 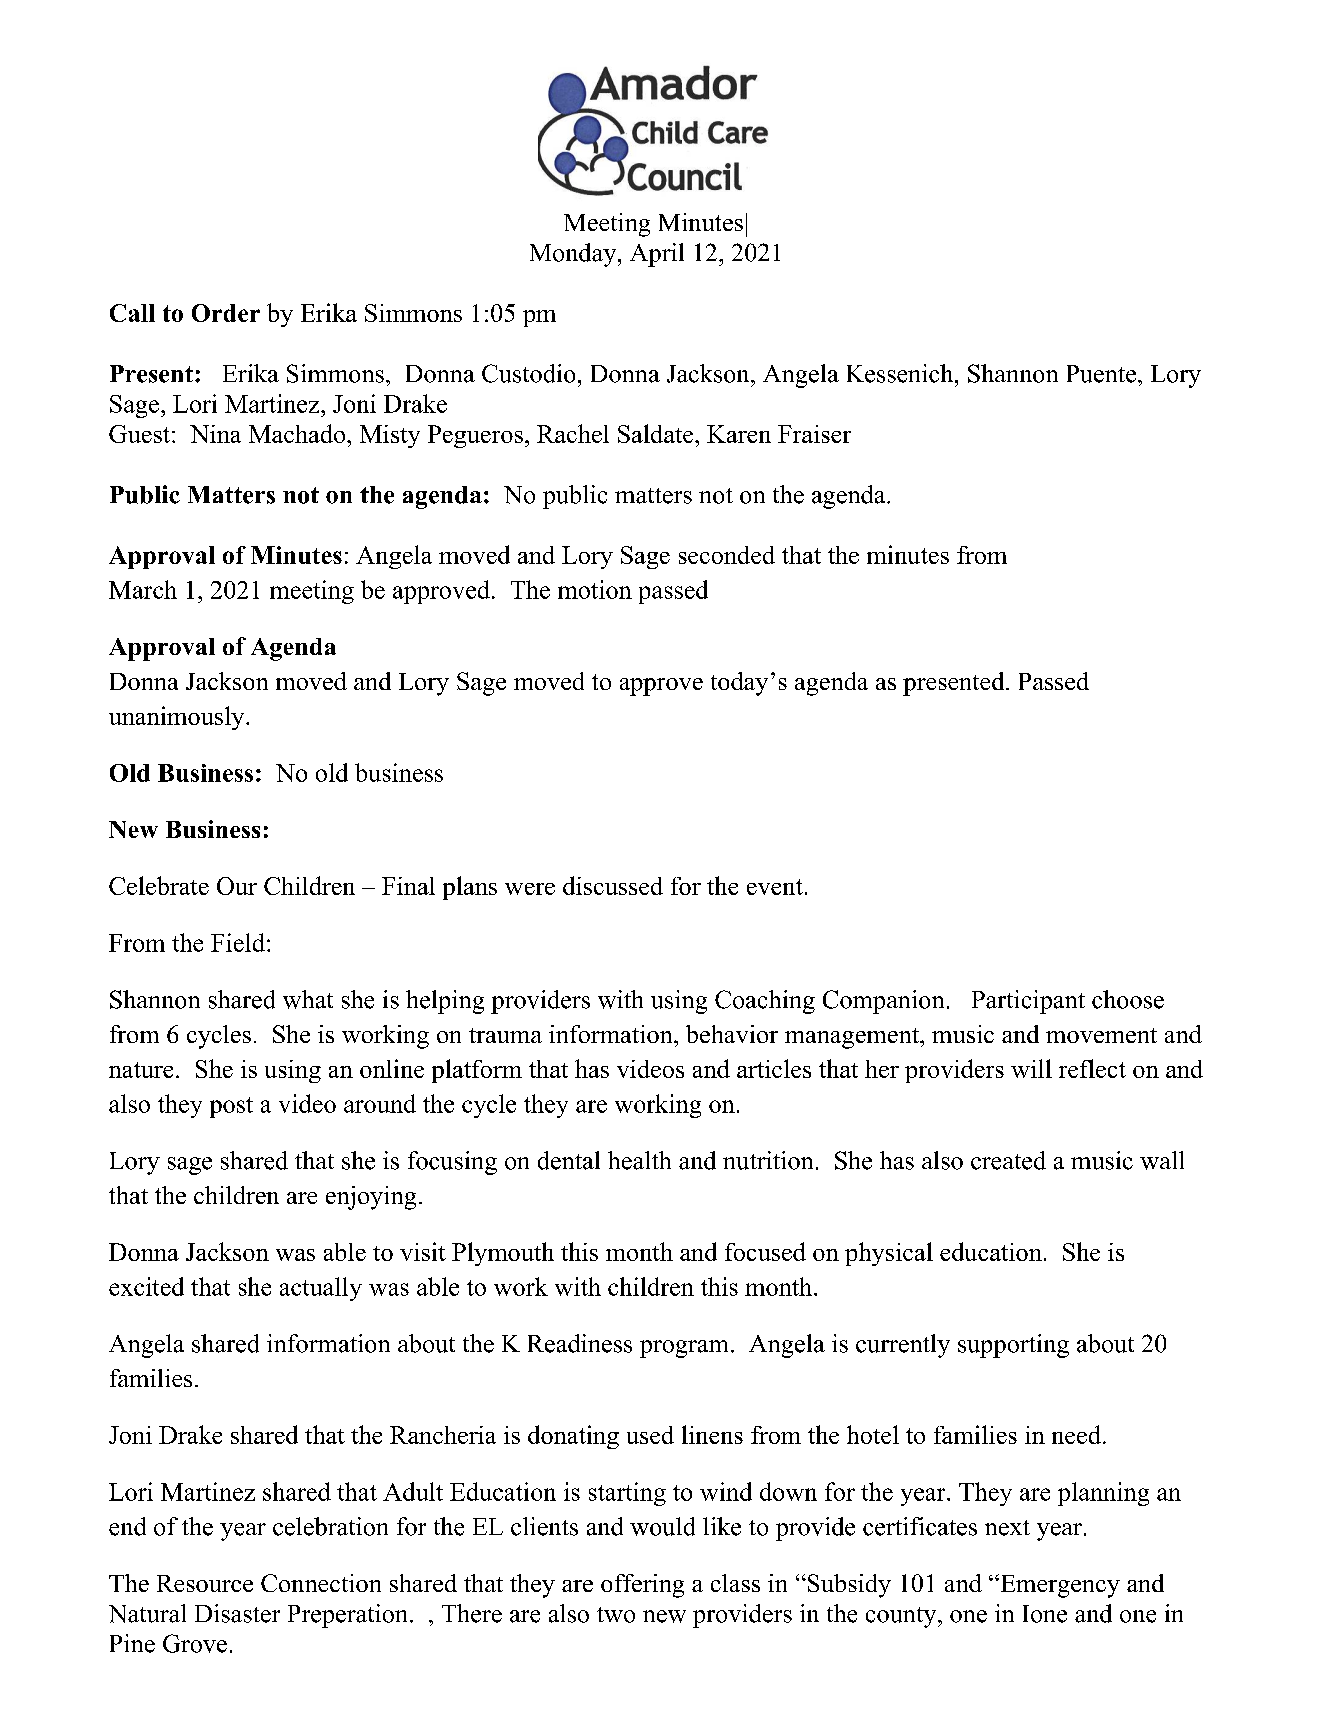 What do you see at coordinates (814, 434) in the page?
I see `Fraiser` at bounding box center [814, 434].
